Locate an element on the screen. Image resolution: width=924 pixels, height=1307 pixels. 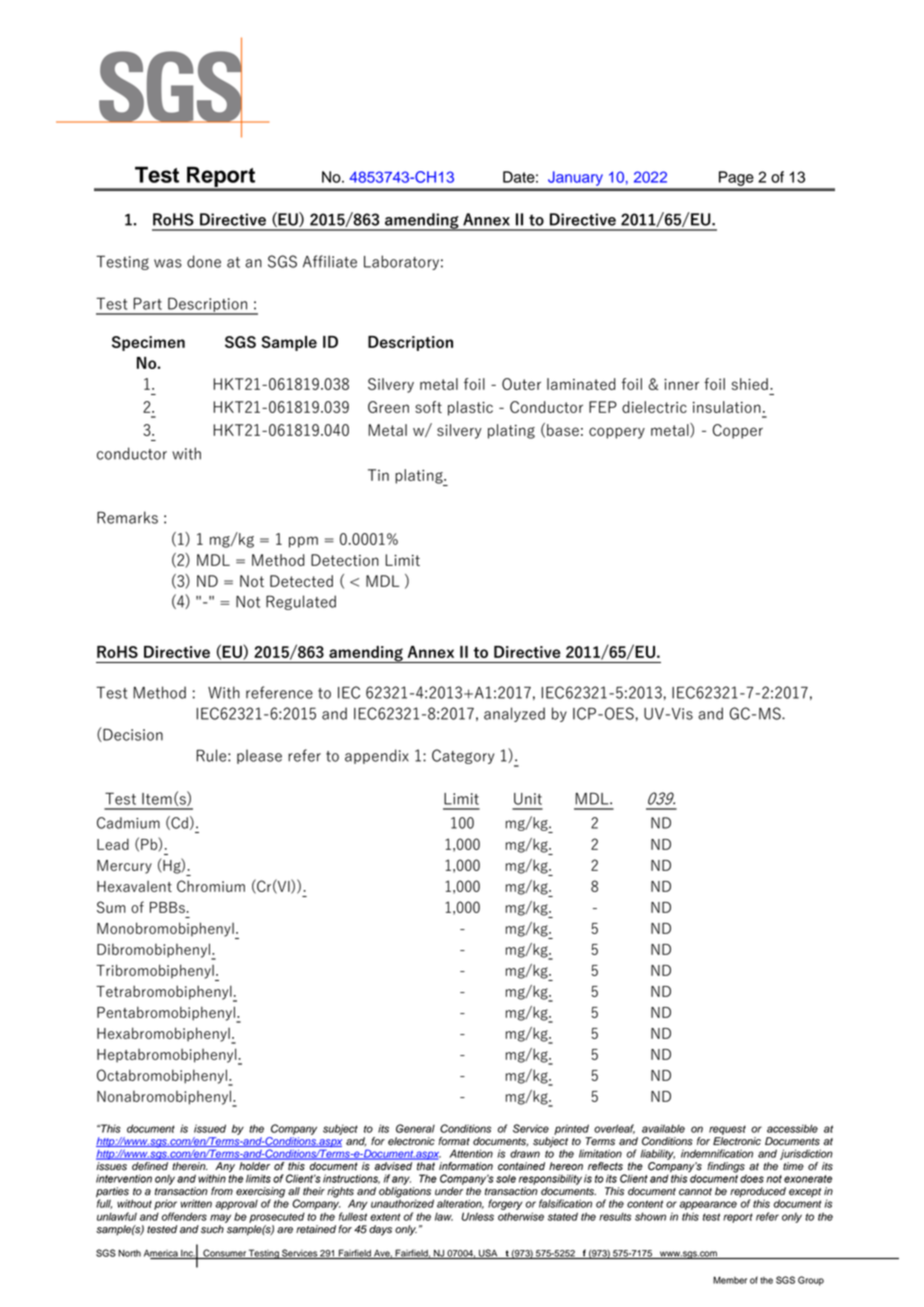
shied is located at coordinates (750, 384).
